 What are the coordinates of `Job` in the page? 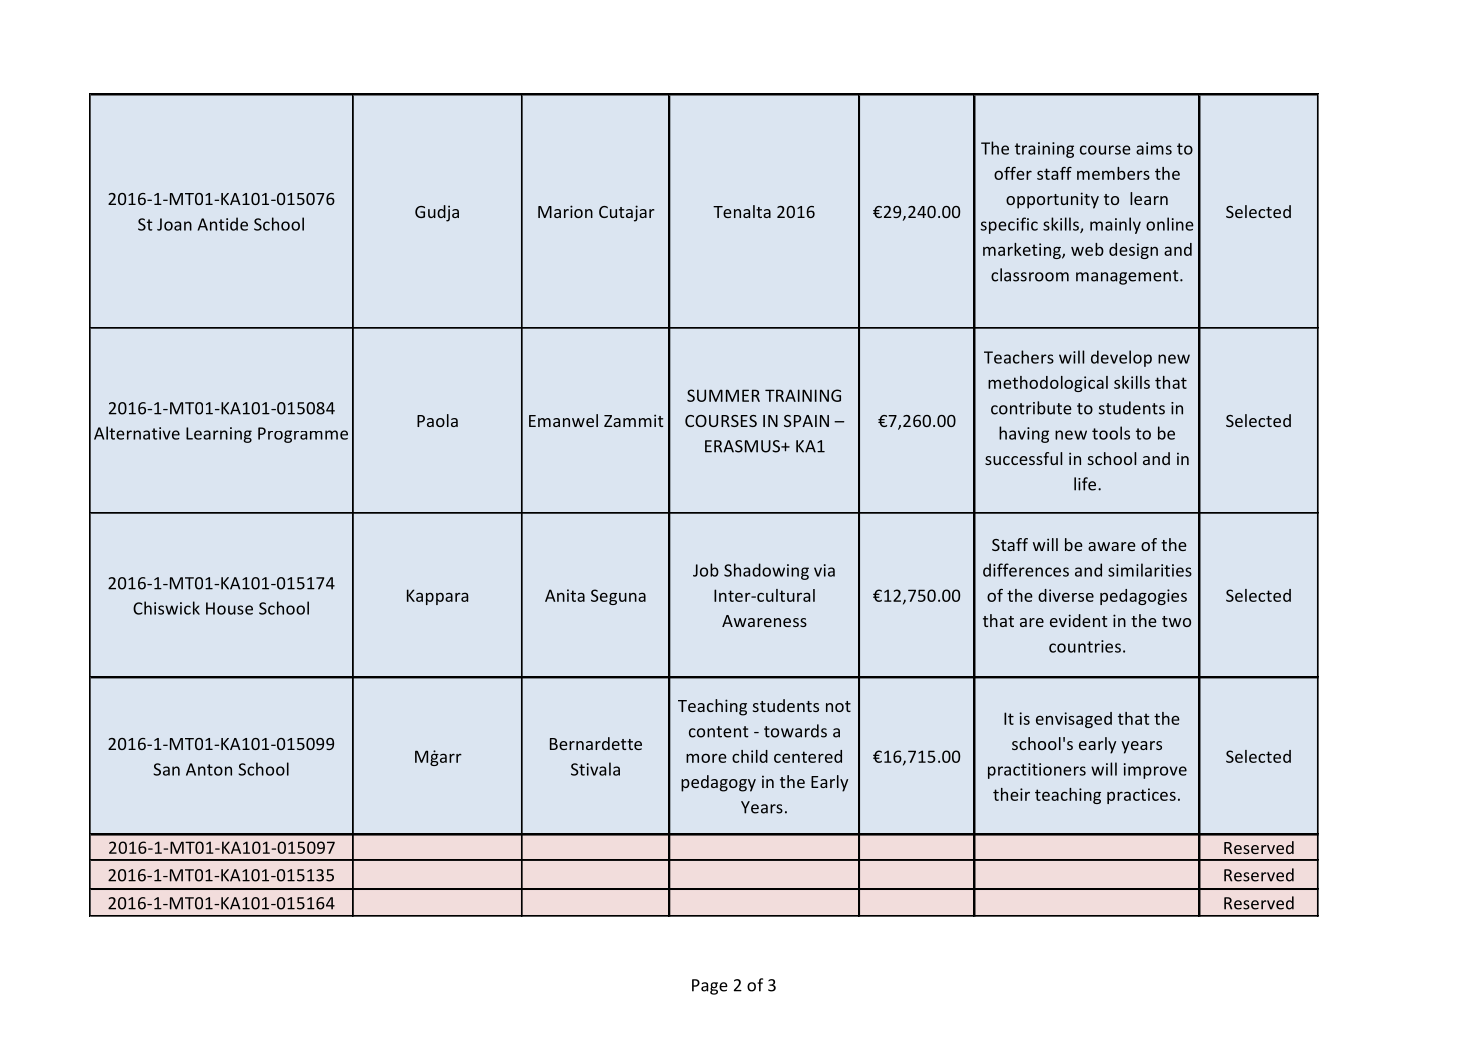 It's located at (706, 570).
